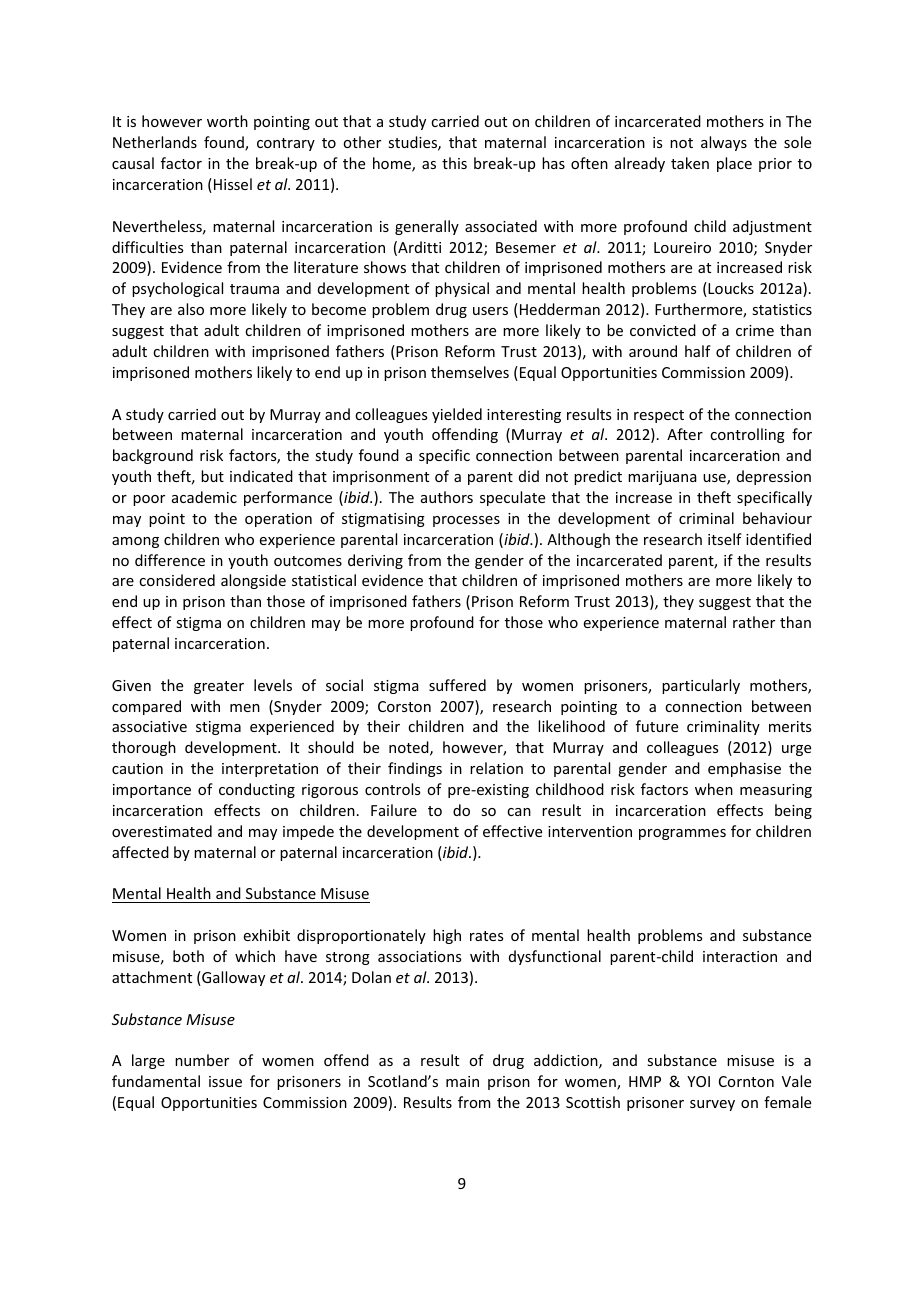 The image size is (924, 1308). What do you see at coordinates (162, 831) in the image?
I see `overestimated` at bounding box center [162, 831].
